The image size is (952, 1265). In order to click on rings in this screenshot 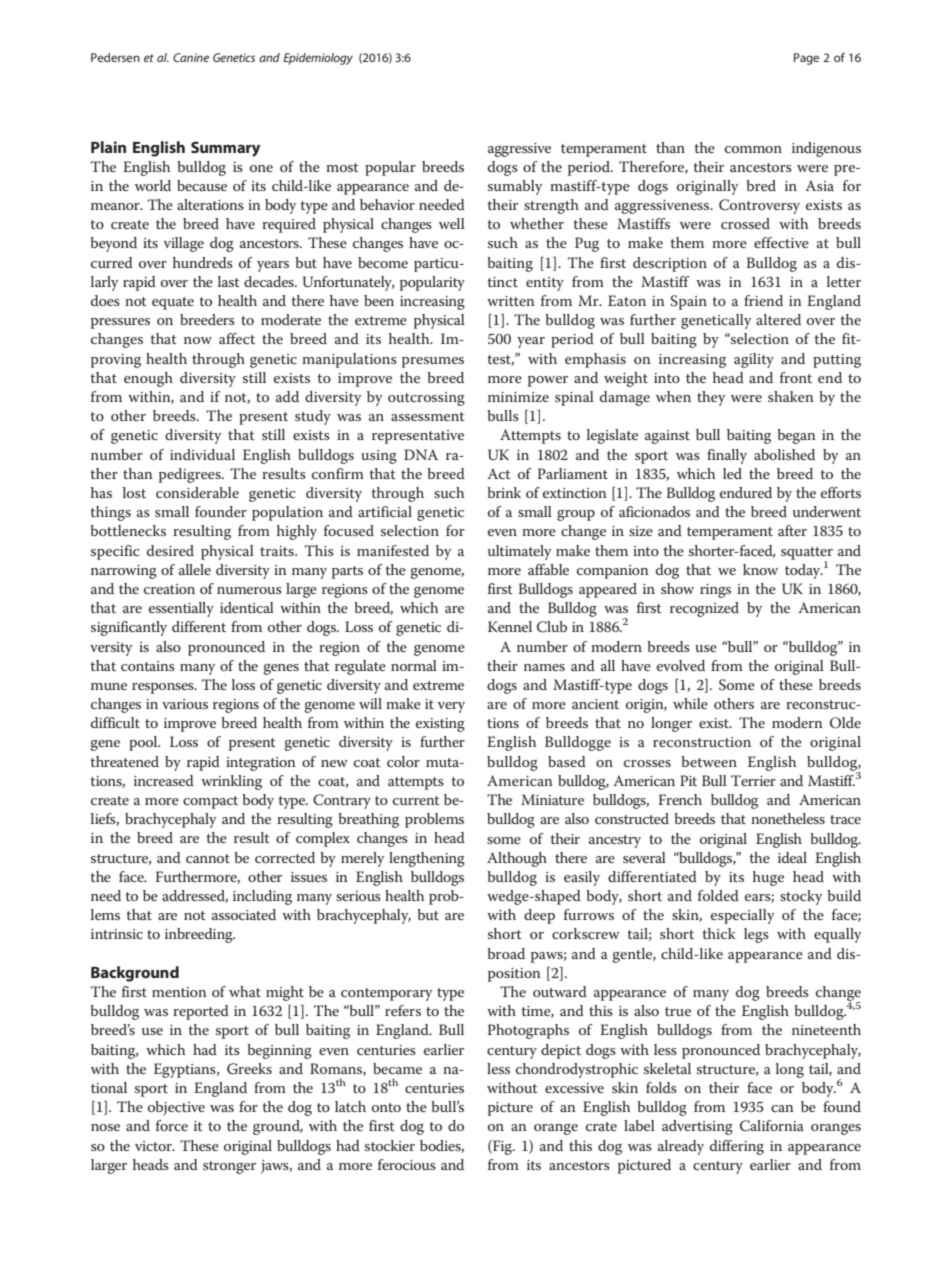, I will do `click(715, 591)`.
